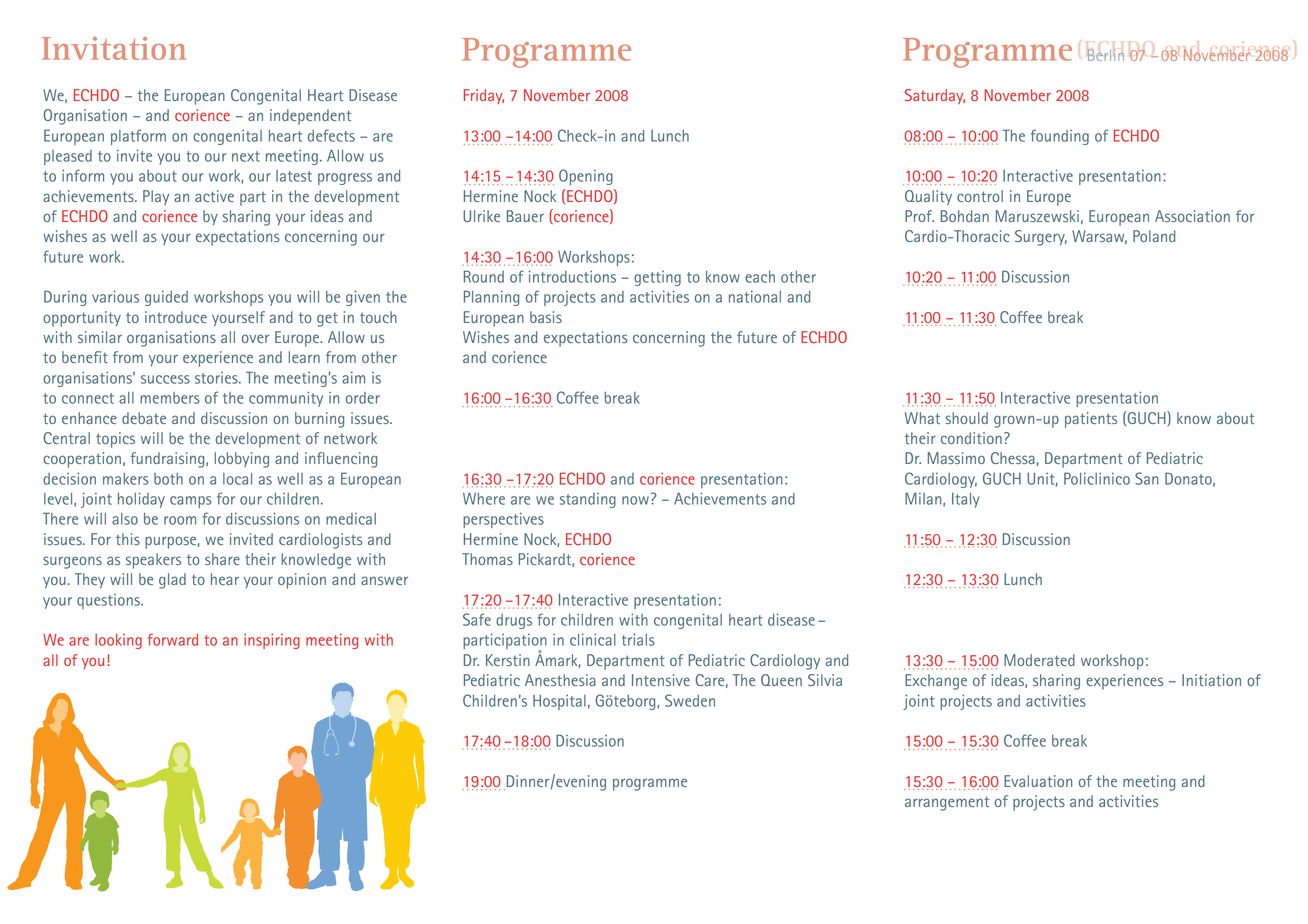 Image resolution: width=1308 pixels, height=924 pixels. I want to click on Friday, so click(484, 96).
